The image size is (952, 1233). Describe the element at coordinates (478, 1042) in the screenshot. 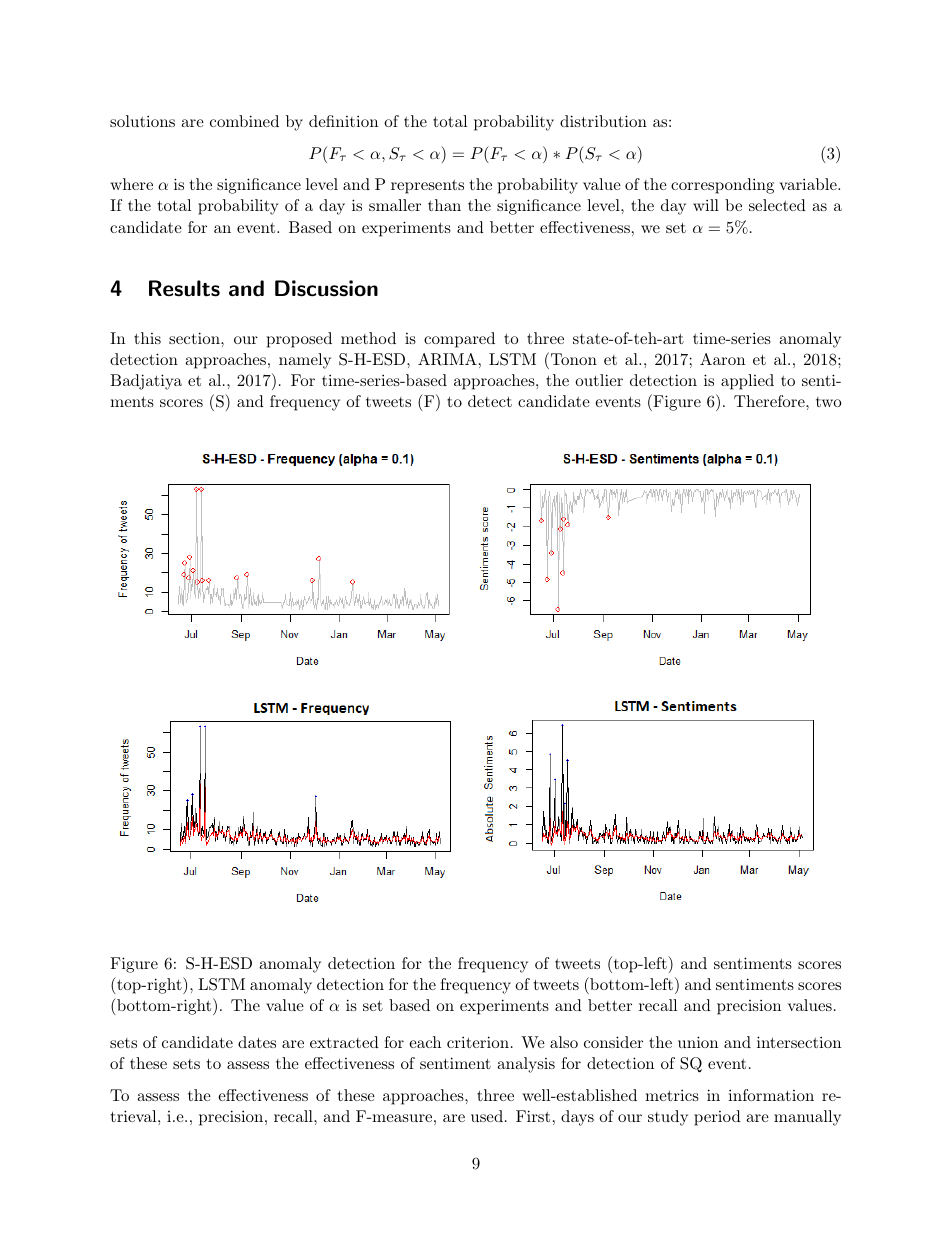

I see `criterion` at that location.
